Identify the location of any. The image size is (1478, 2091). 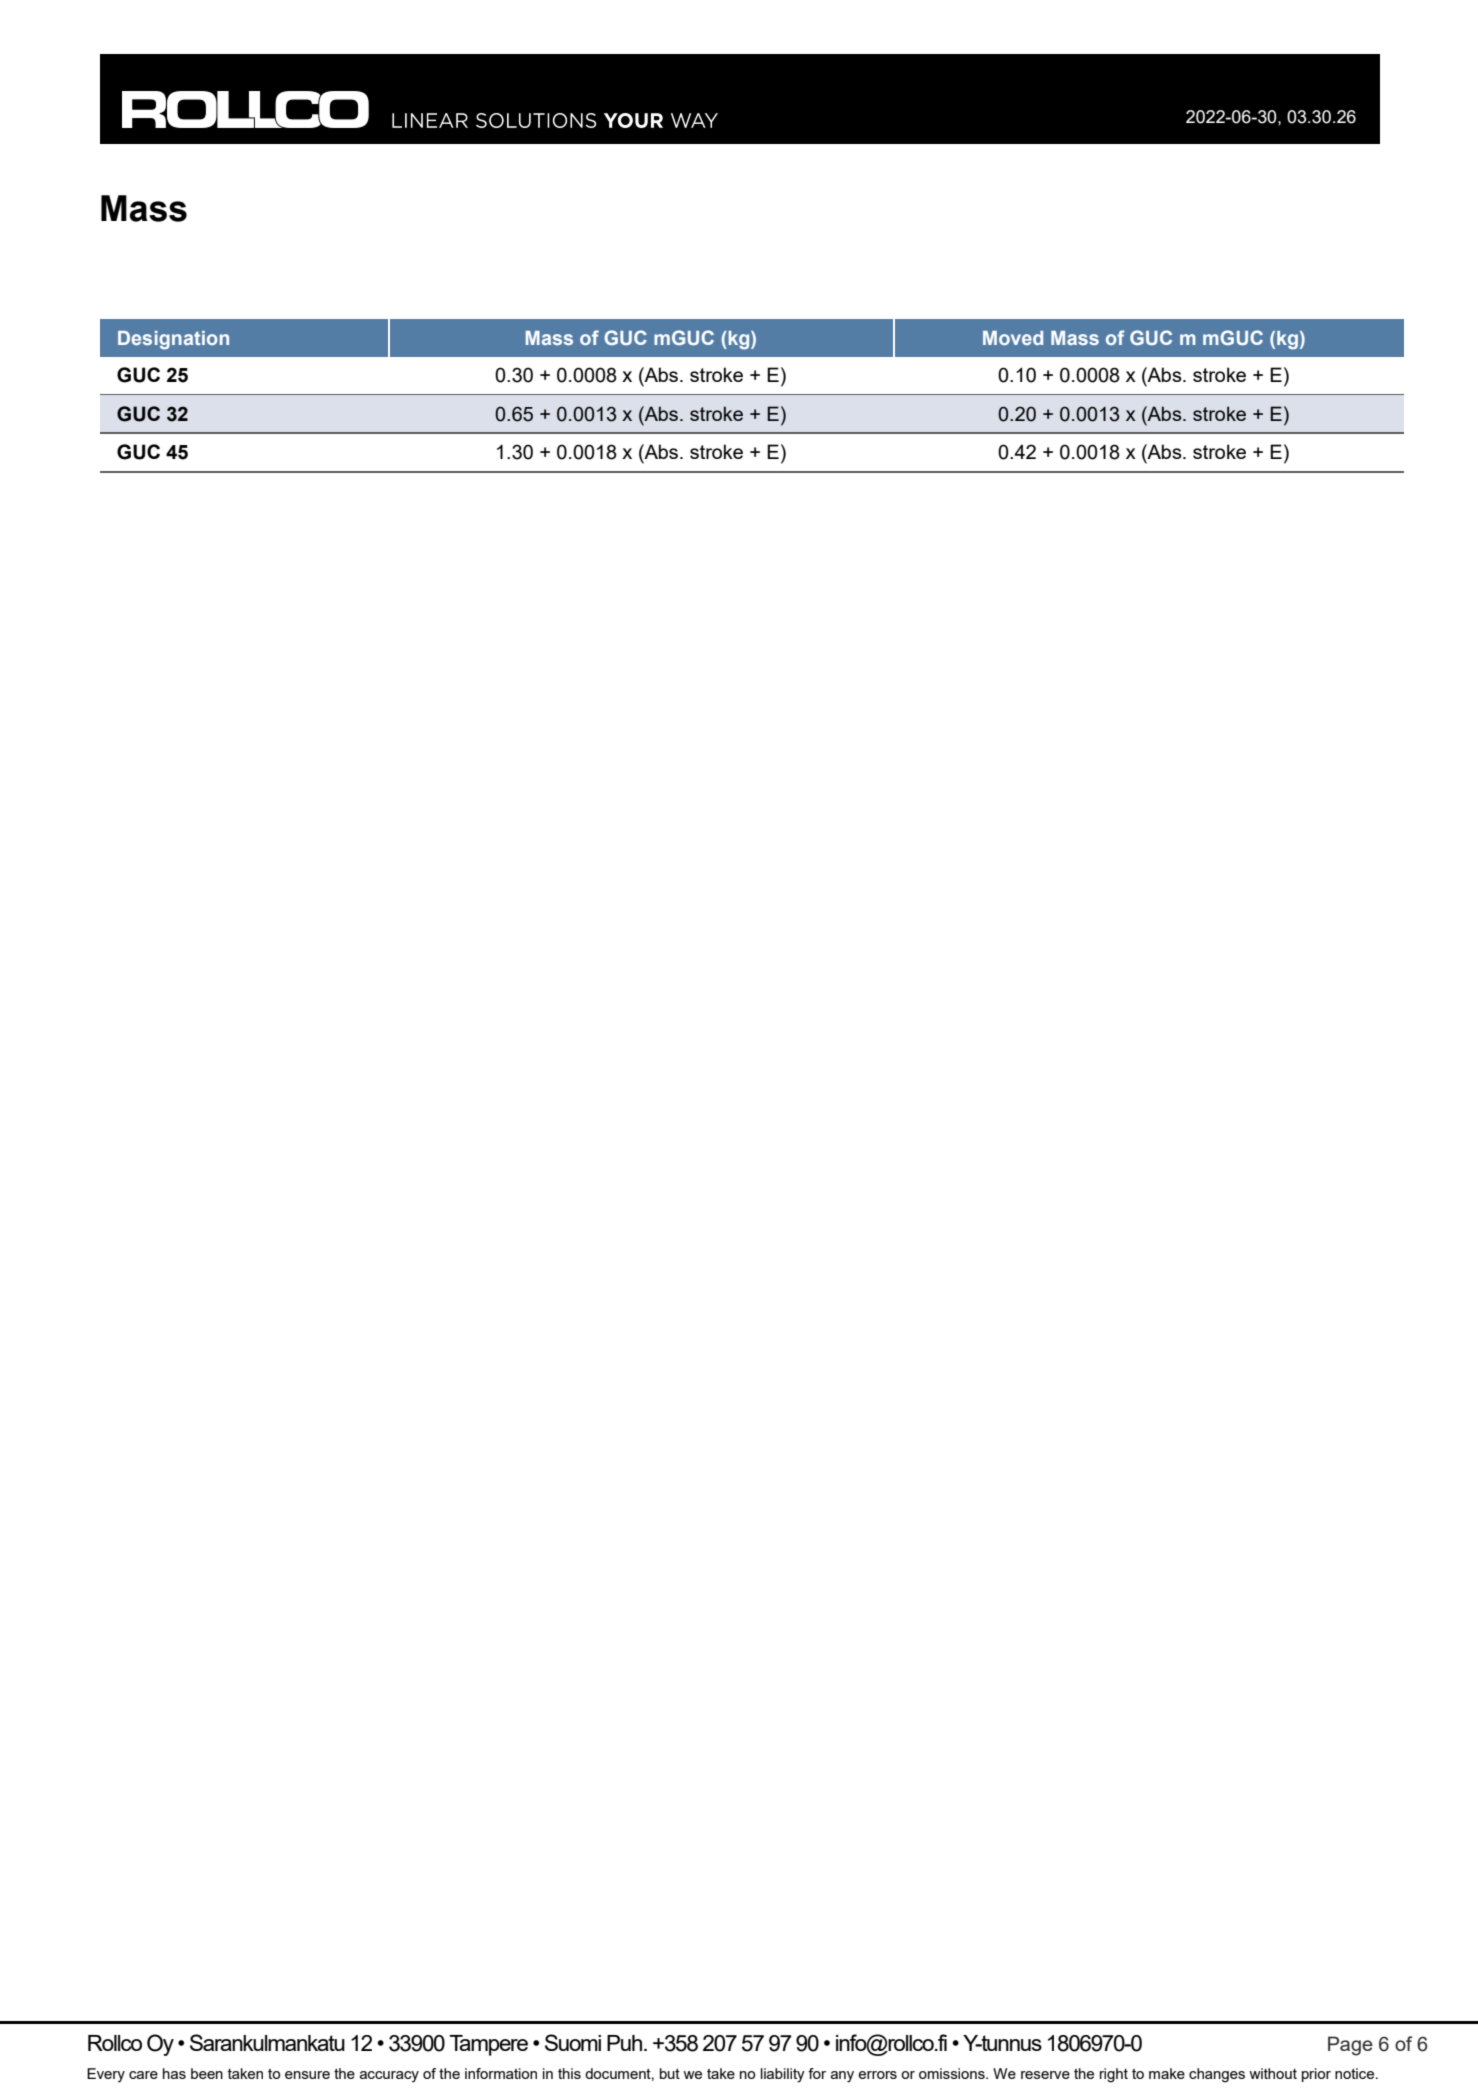
(842, 2077).
